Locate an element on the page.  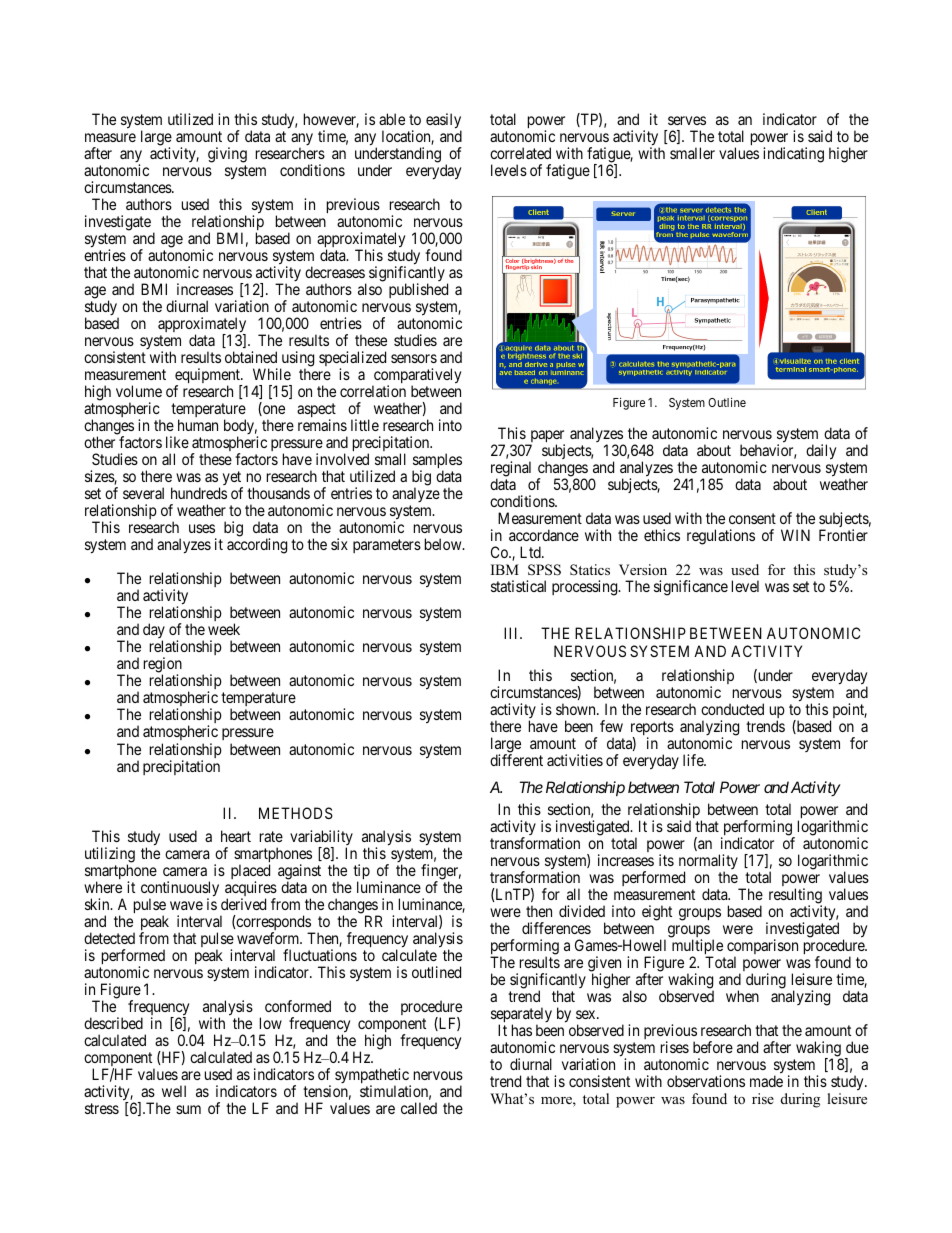
sum is located at coordinates (188, 1109).
